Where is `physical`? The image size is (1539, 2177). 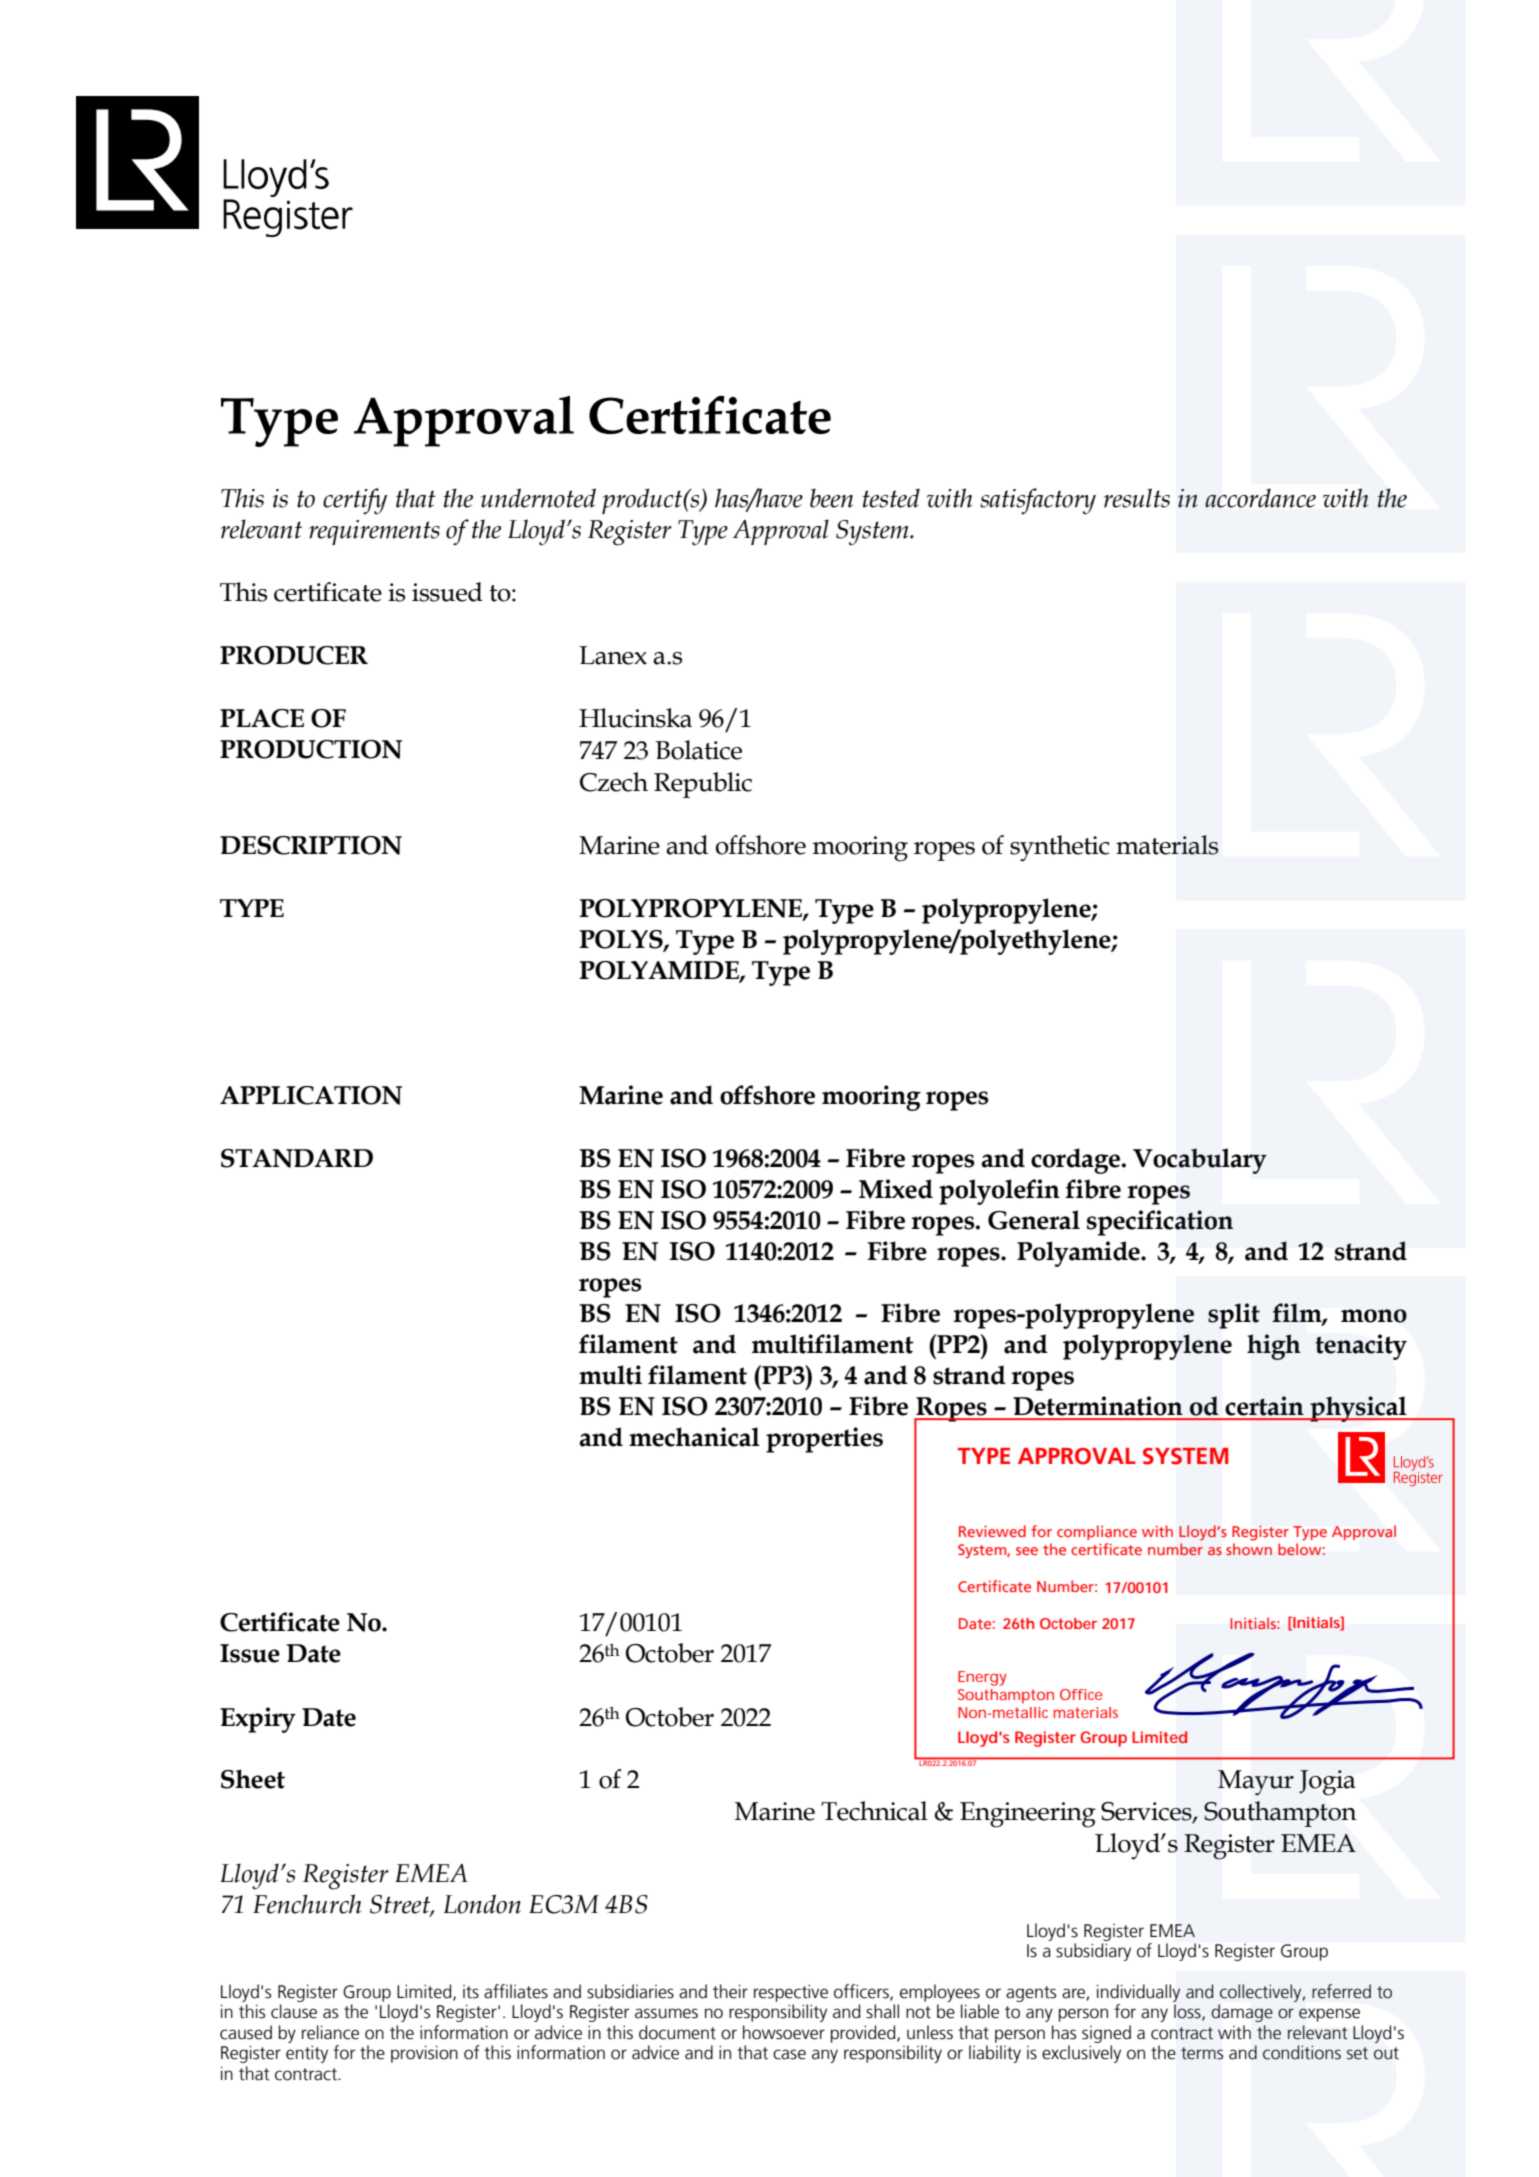 physical is located at coordinates (1358, 1409).
